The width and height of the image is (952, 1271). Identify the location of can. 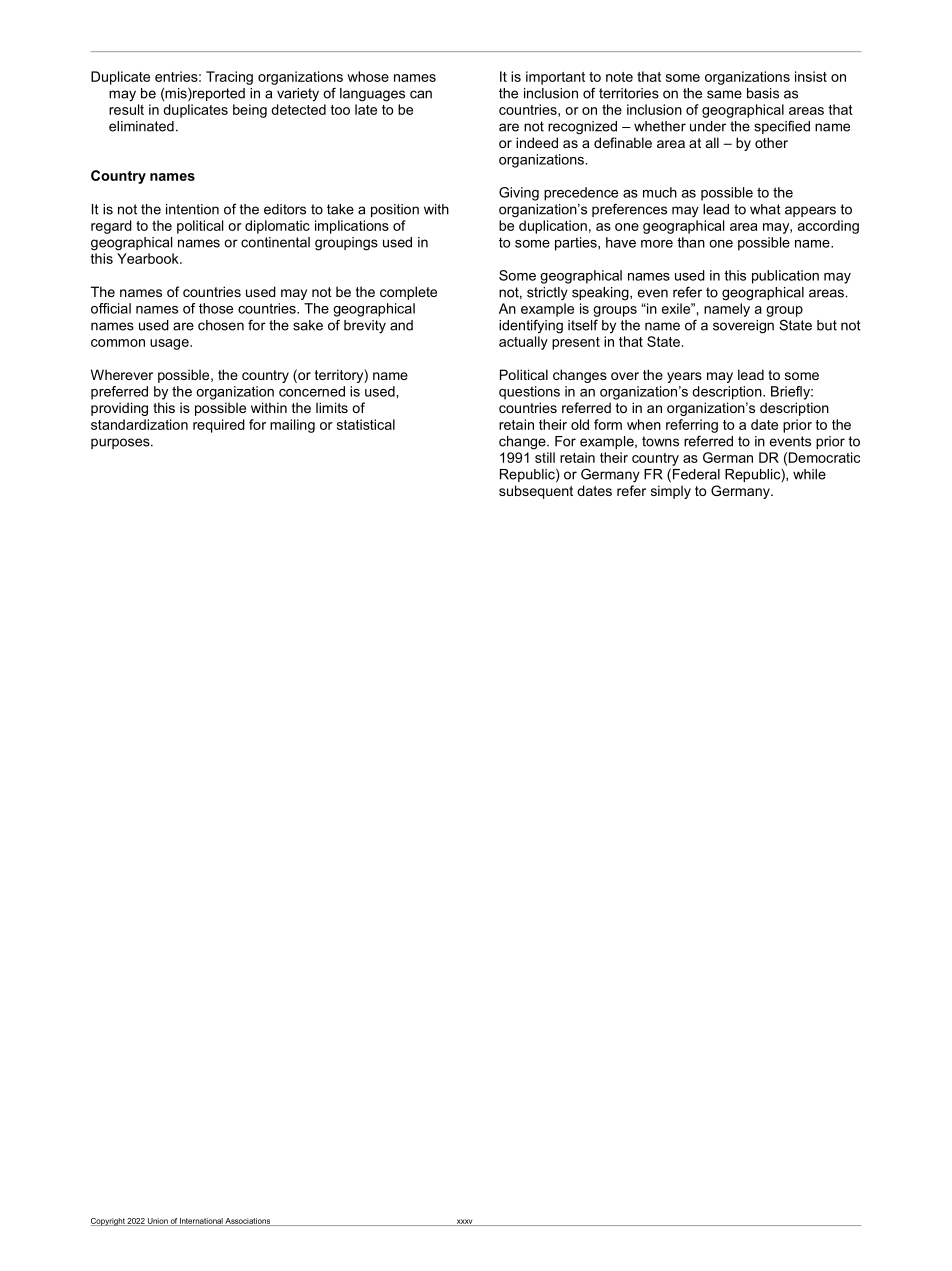
(421, 94).
